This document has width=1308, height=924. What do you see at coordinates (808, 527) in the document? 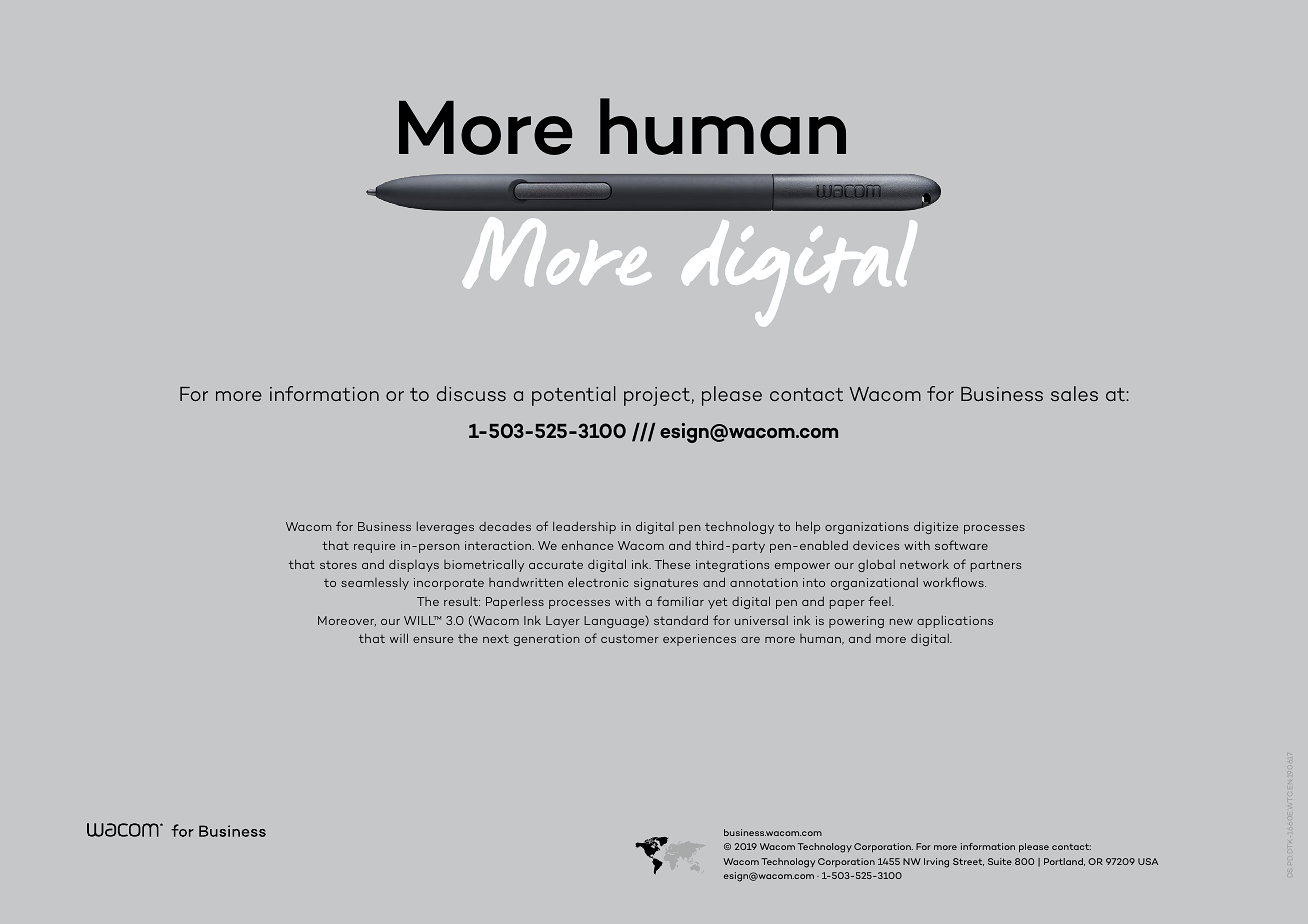
I see `help` at bounding box center [808, 527].
